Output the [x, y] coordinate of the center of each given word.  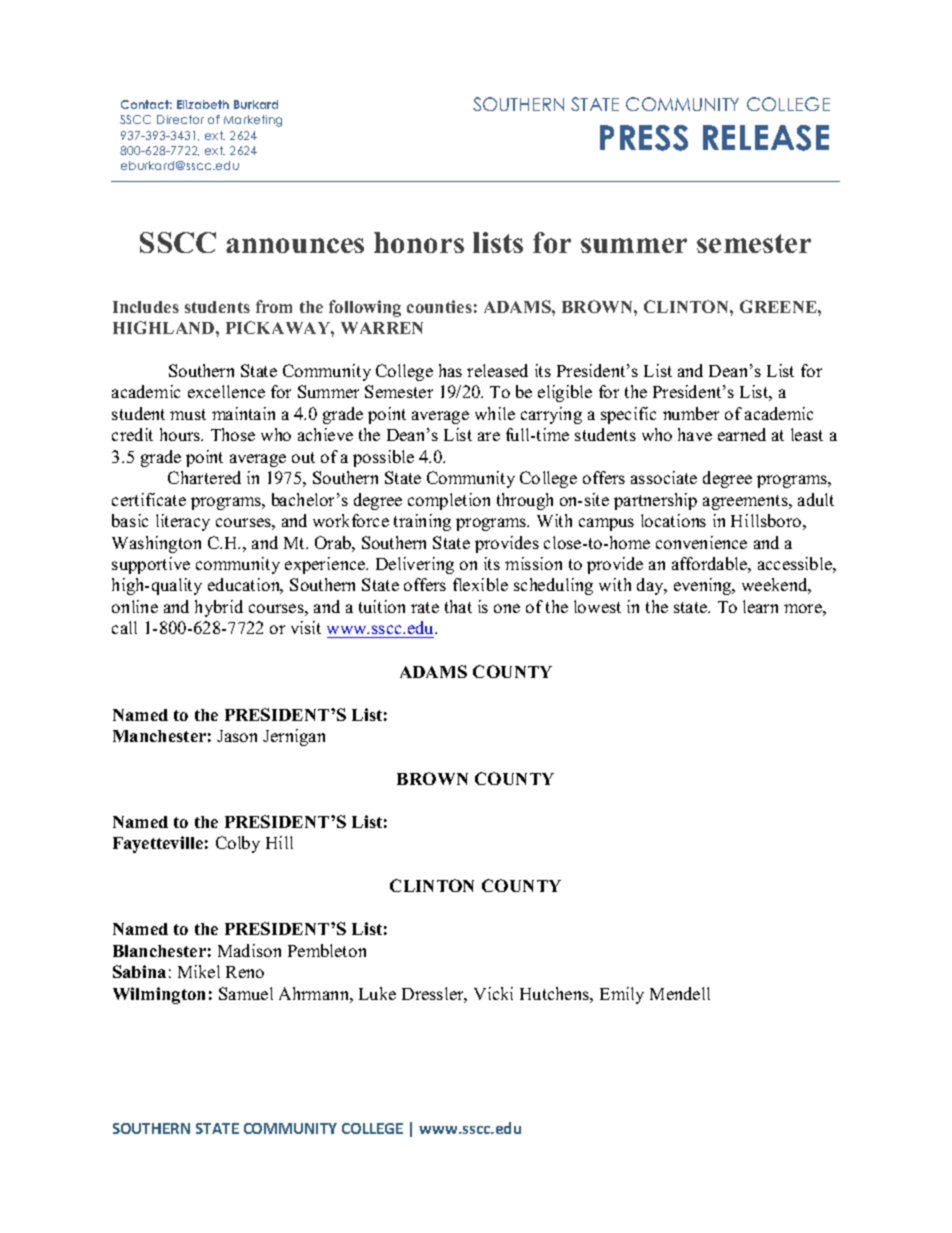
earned [742, 434]
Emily [622, 995]
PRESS [644, 138]
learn [760, 606]
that [458, 606]
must [188, 414]
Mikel [199, 971]
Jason [237, 736]
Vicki [493, 993]
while [495, 413]
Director [180, 119]
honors [419, 242]
